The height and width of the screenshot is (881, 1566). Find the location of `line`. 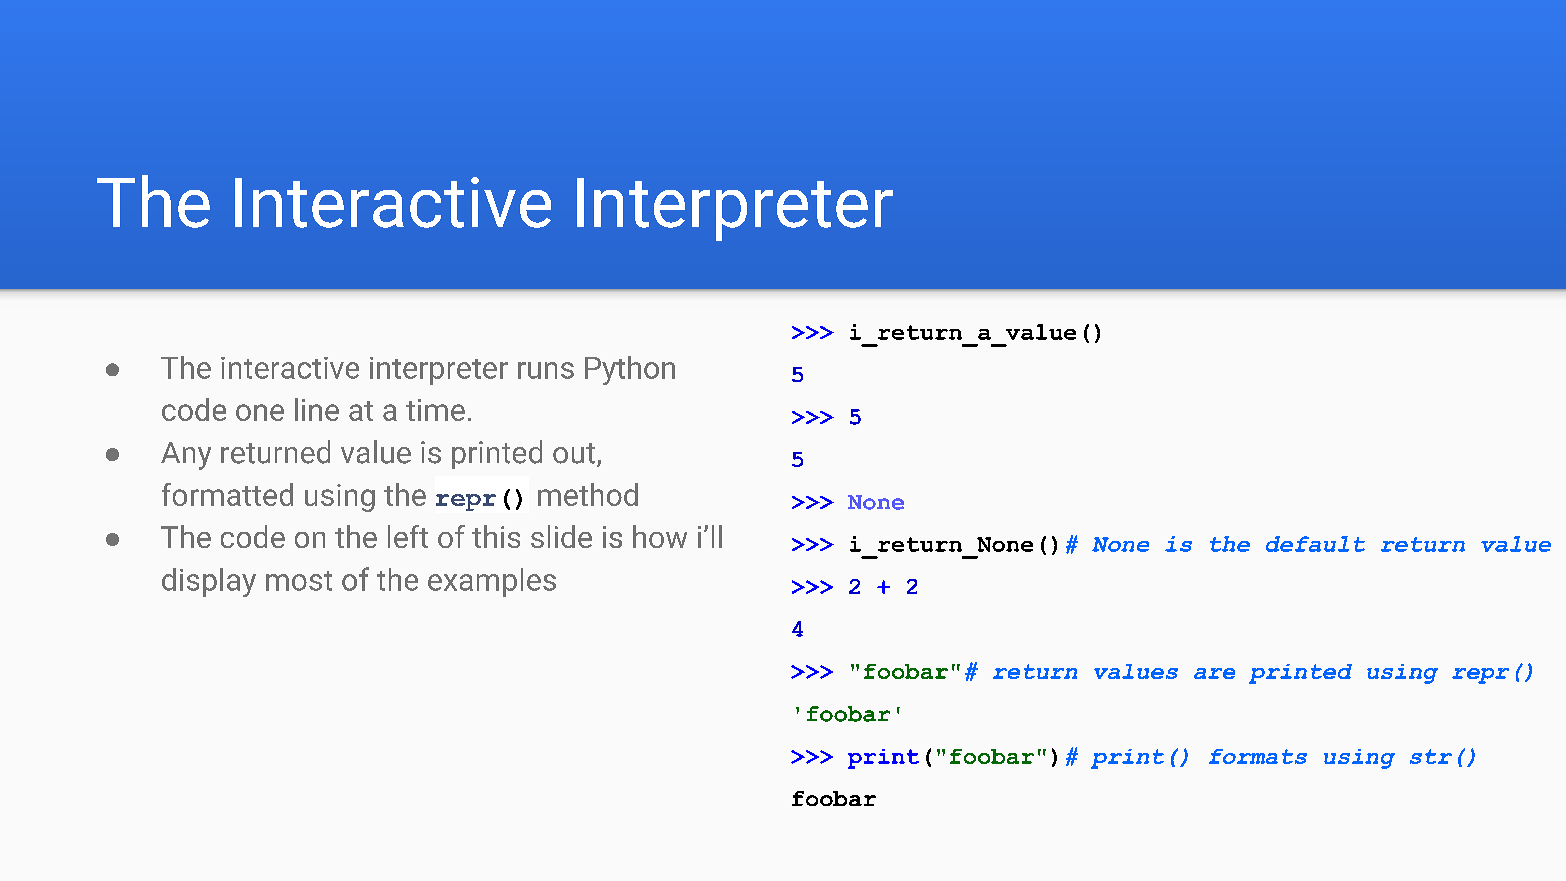

line is located at coordinates (317, 409).
